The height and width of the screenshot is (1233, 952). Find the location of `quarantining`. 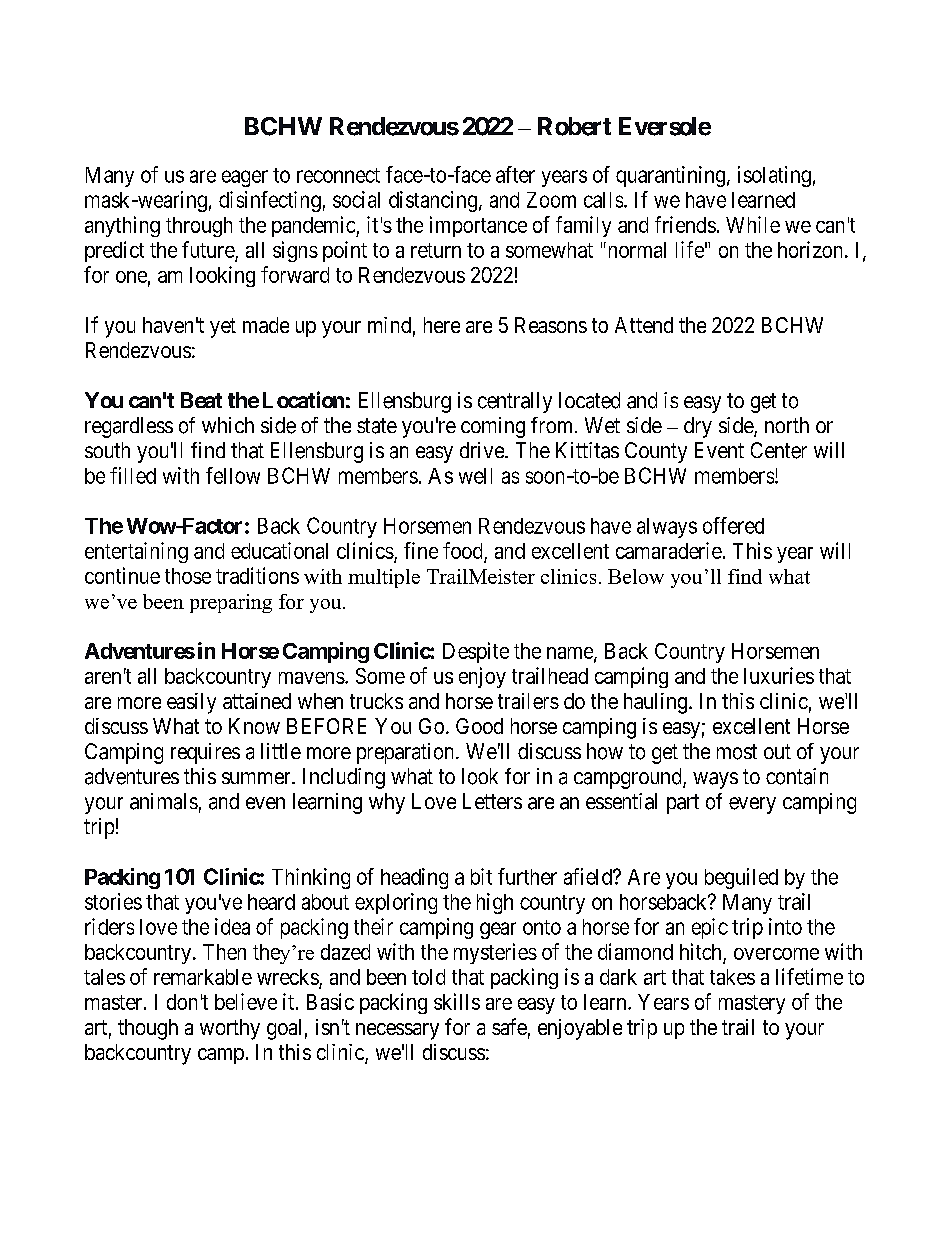

quarantining is located at coordinates (670, 176).
